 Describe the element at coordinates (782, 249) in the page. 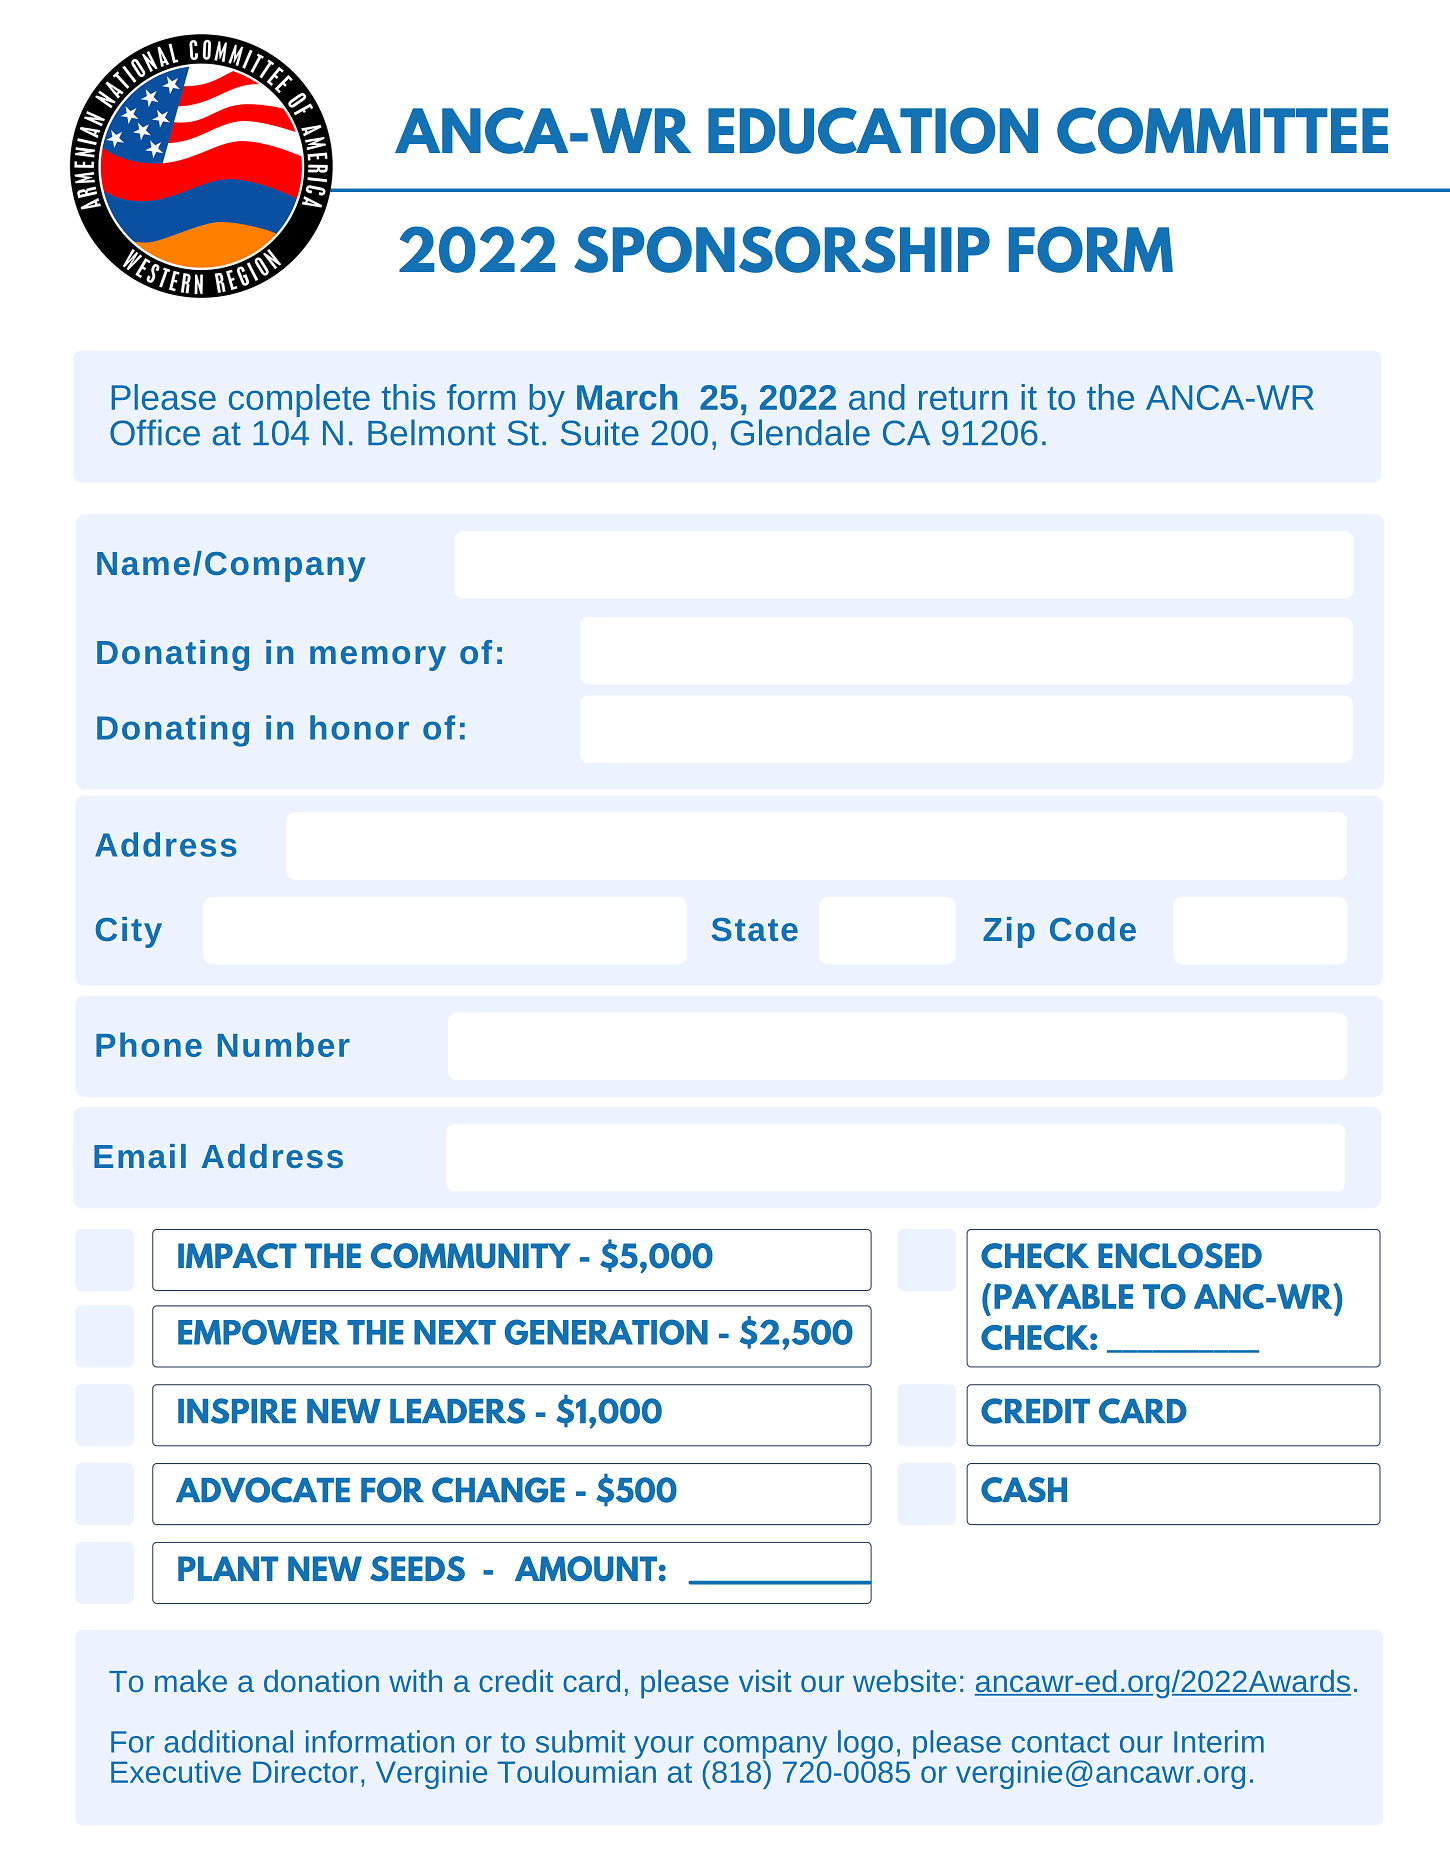

I see `SPONSORSHIP` at that location.
